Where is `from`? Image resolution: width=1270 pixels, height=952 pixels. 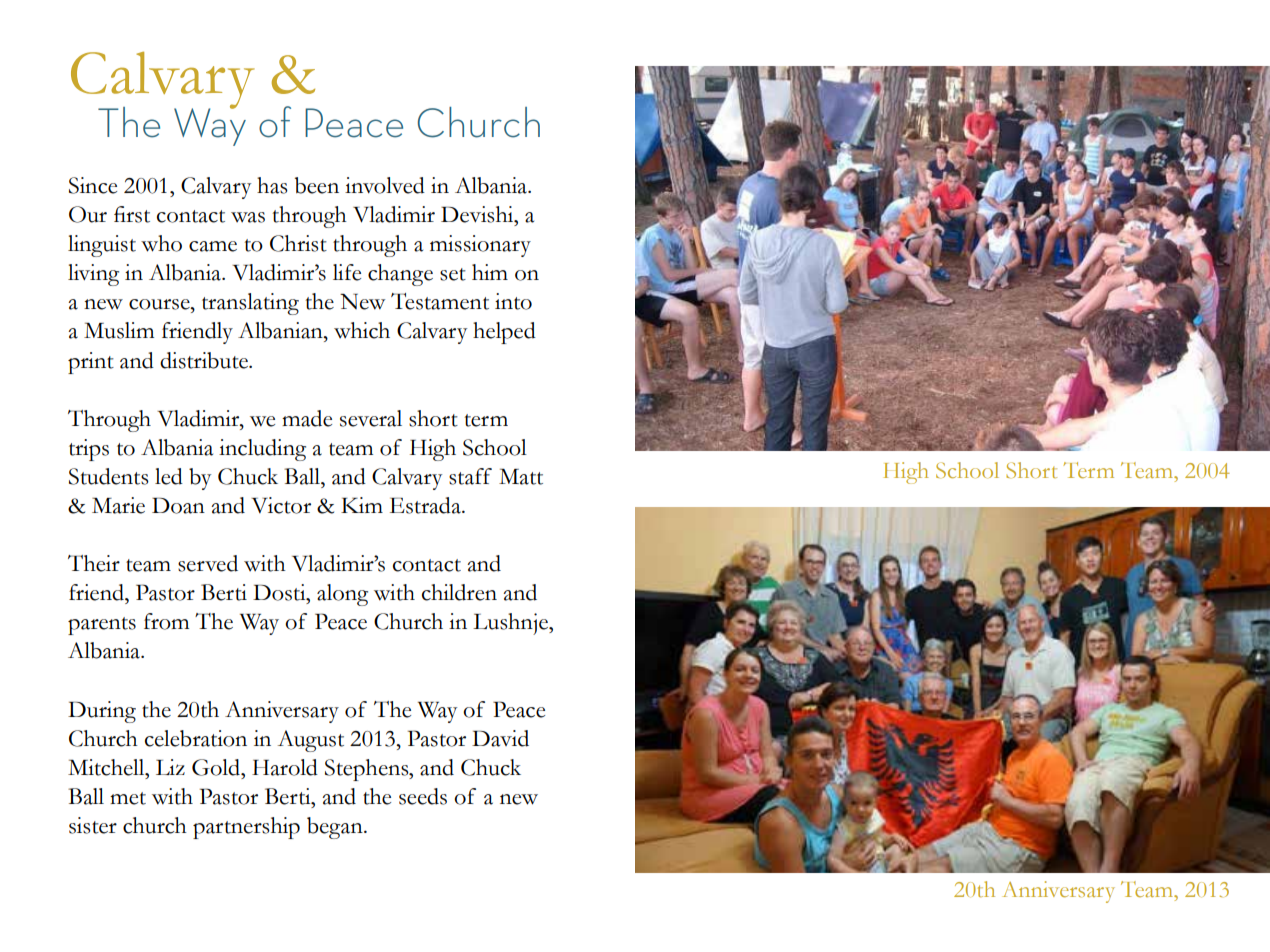
from is located at coordinates (166, 621).
